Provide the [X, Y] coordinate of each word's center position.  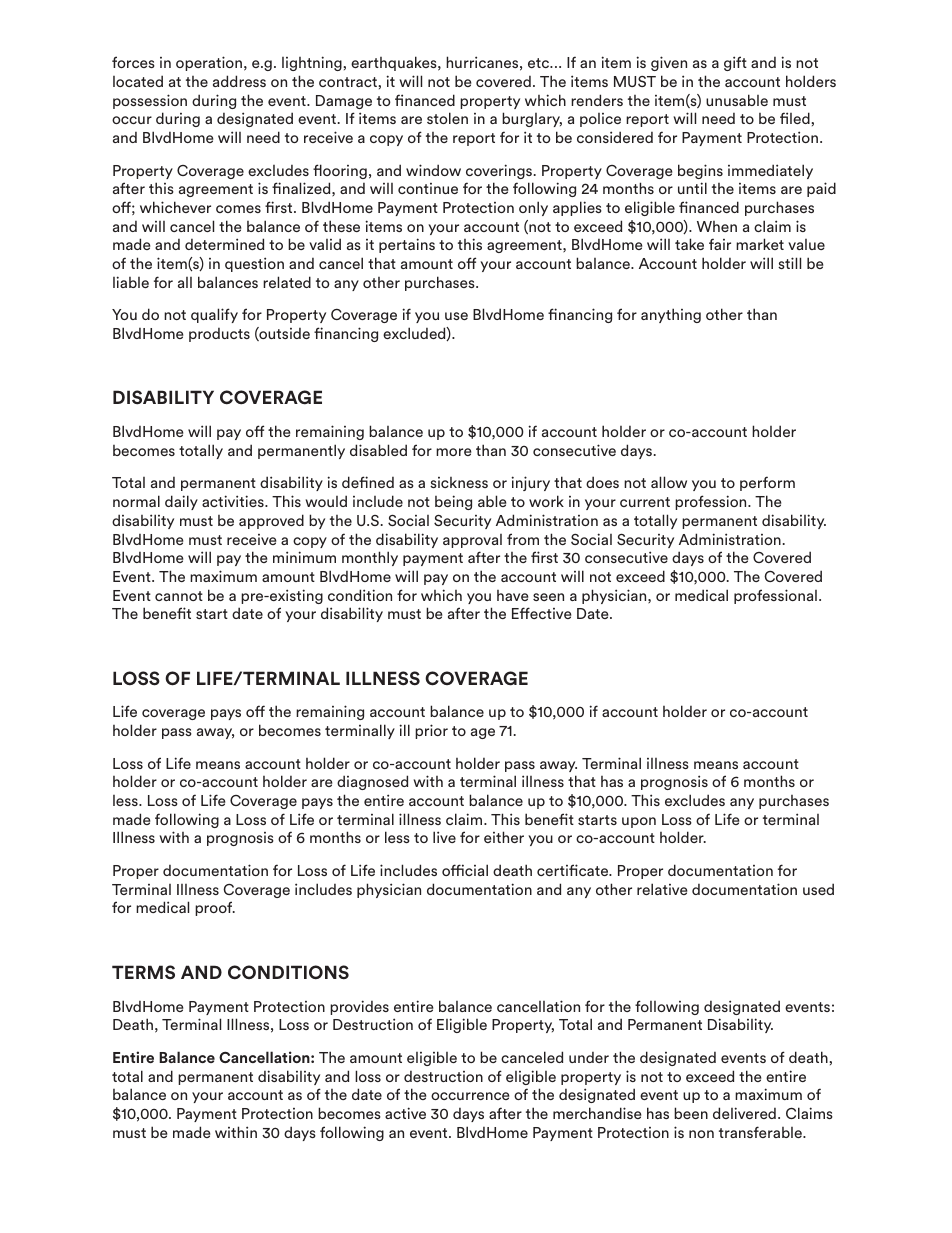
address [239, 81]
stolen [447, 118]
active [405, 1113]
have [512, 595]
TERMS [143, 972]
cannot [179, 596]
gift [735, 63]
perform [767, 483]
